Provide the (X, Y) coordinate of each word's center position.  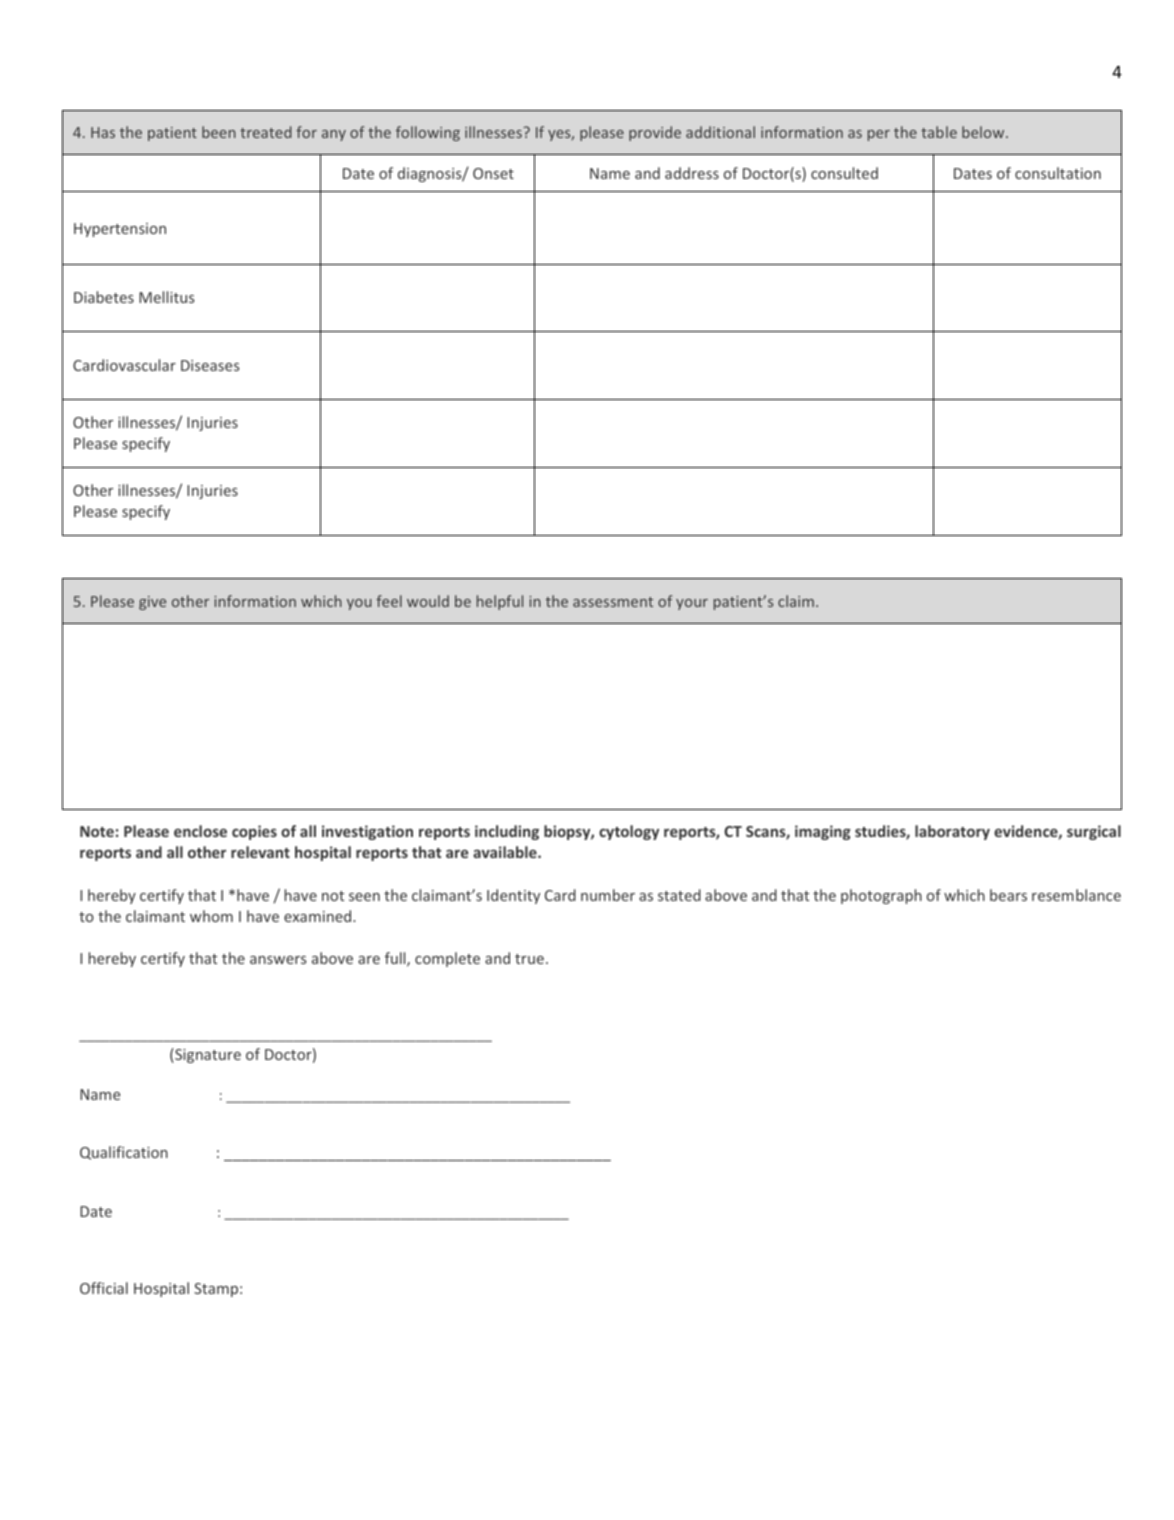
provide (655, 133)
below (984, 132)
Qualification (124, 1153)
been (219, 132)
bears (1008, 895)
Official (104, 1288)
